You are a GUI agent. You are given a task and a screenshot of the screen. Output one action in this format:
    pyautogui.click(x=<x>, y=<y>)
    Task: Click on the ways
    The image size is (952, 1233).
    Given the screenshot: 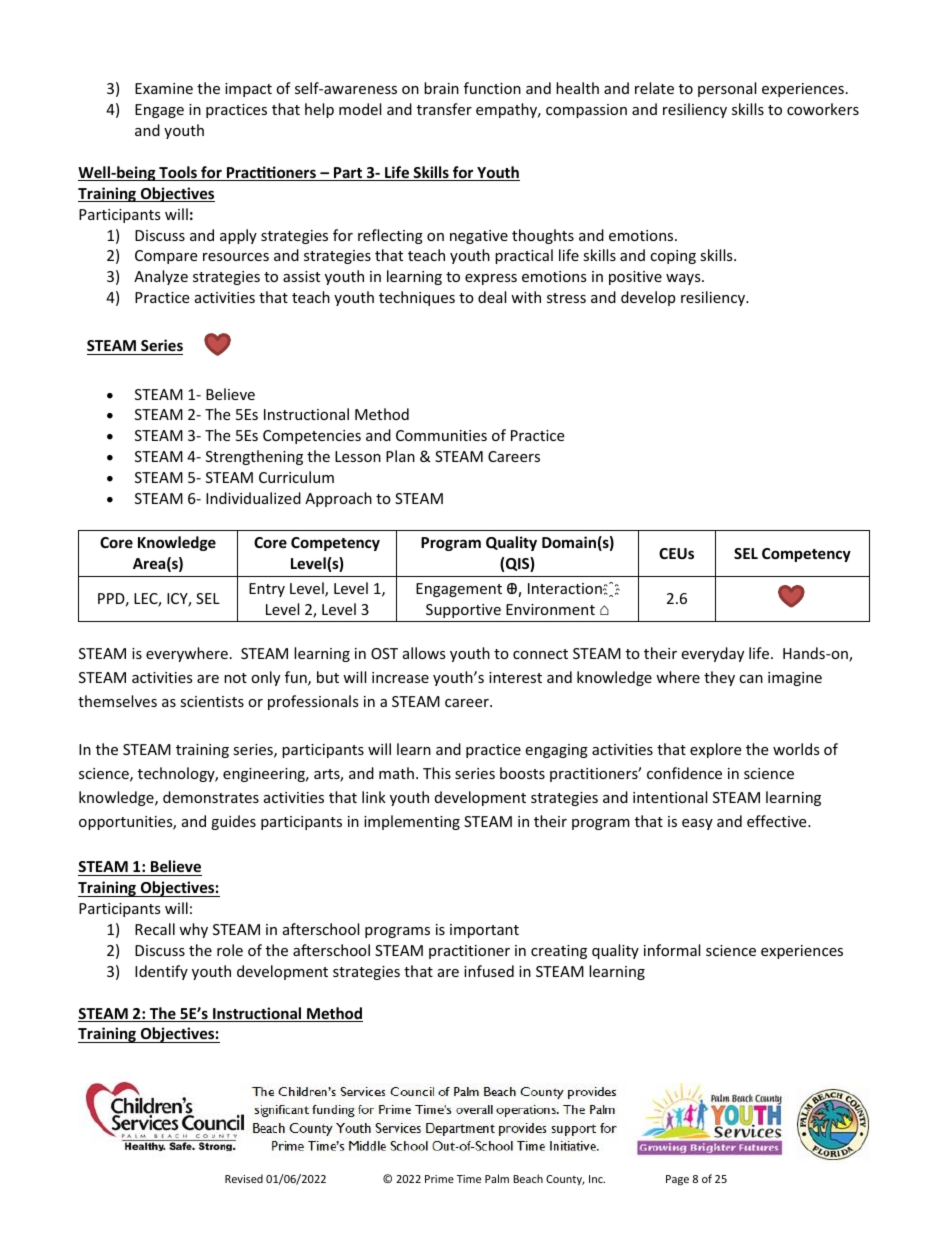 What is the action you would take?
    pyautogui.click(x=684, y=279)
